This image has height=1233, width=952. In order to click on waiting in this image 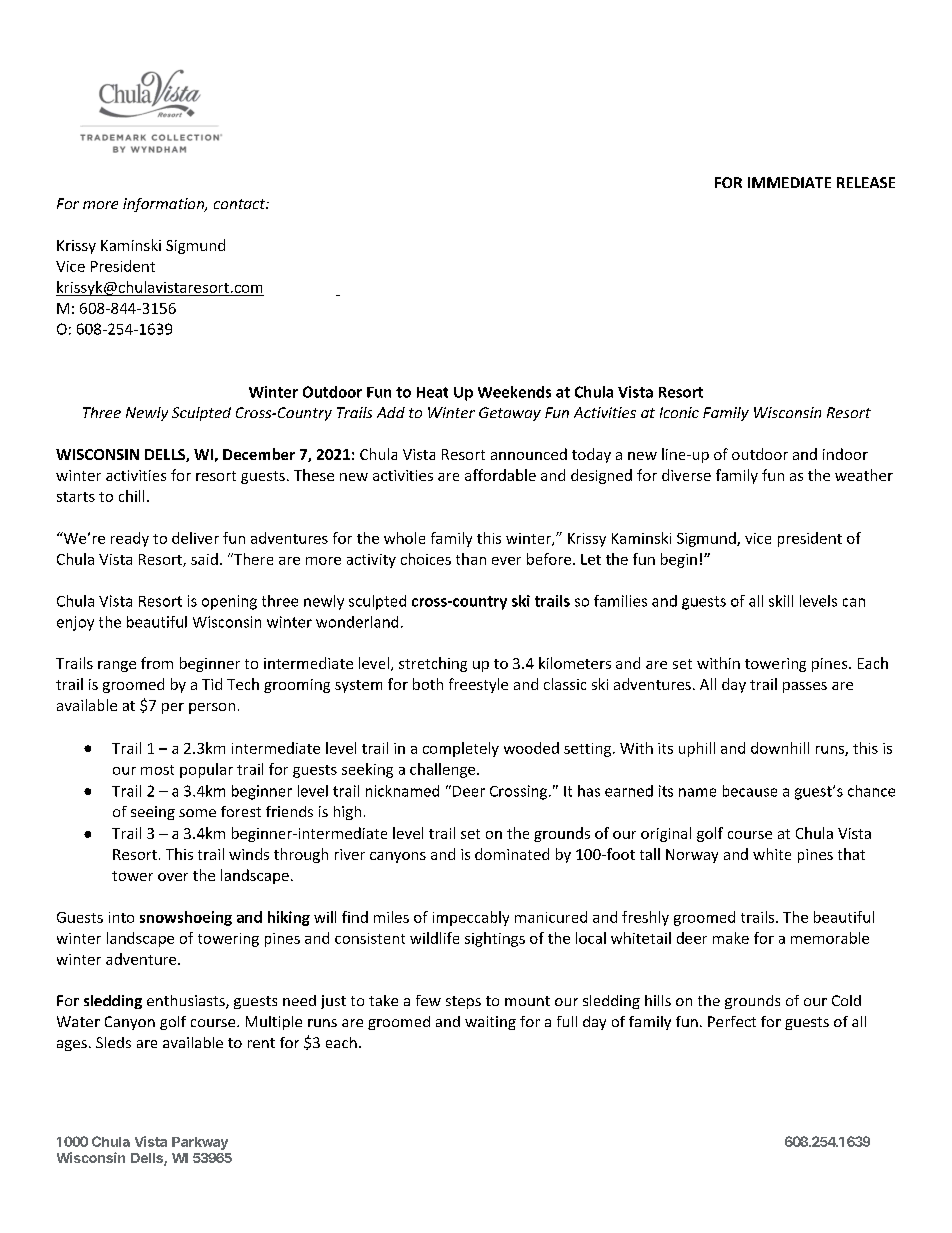, I will do `click(490, 1023)`.
